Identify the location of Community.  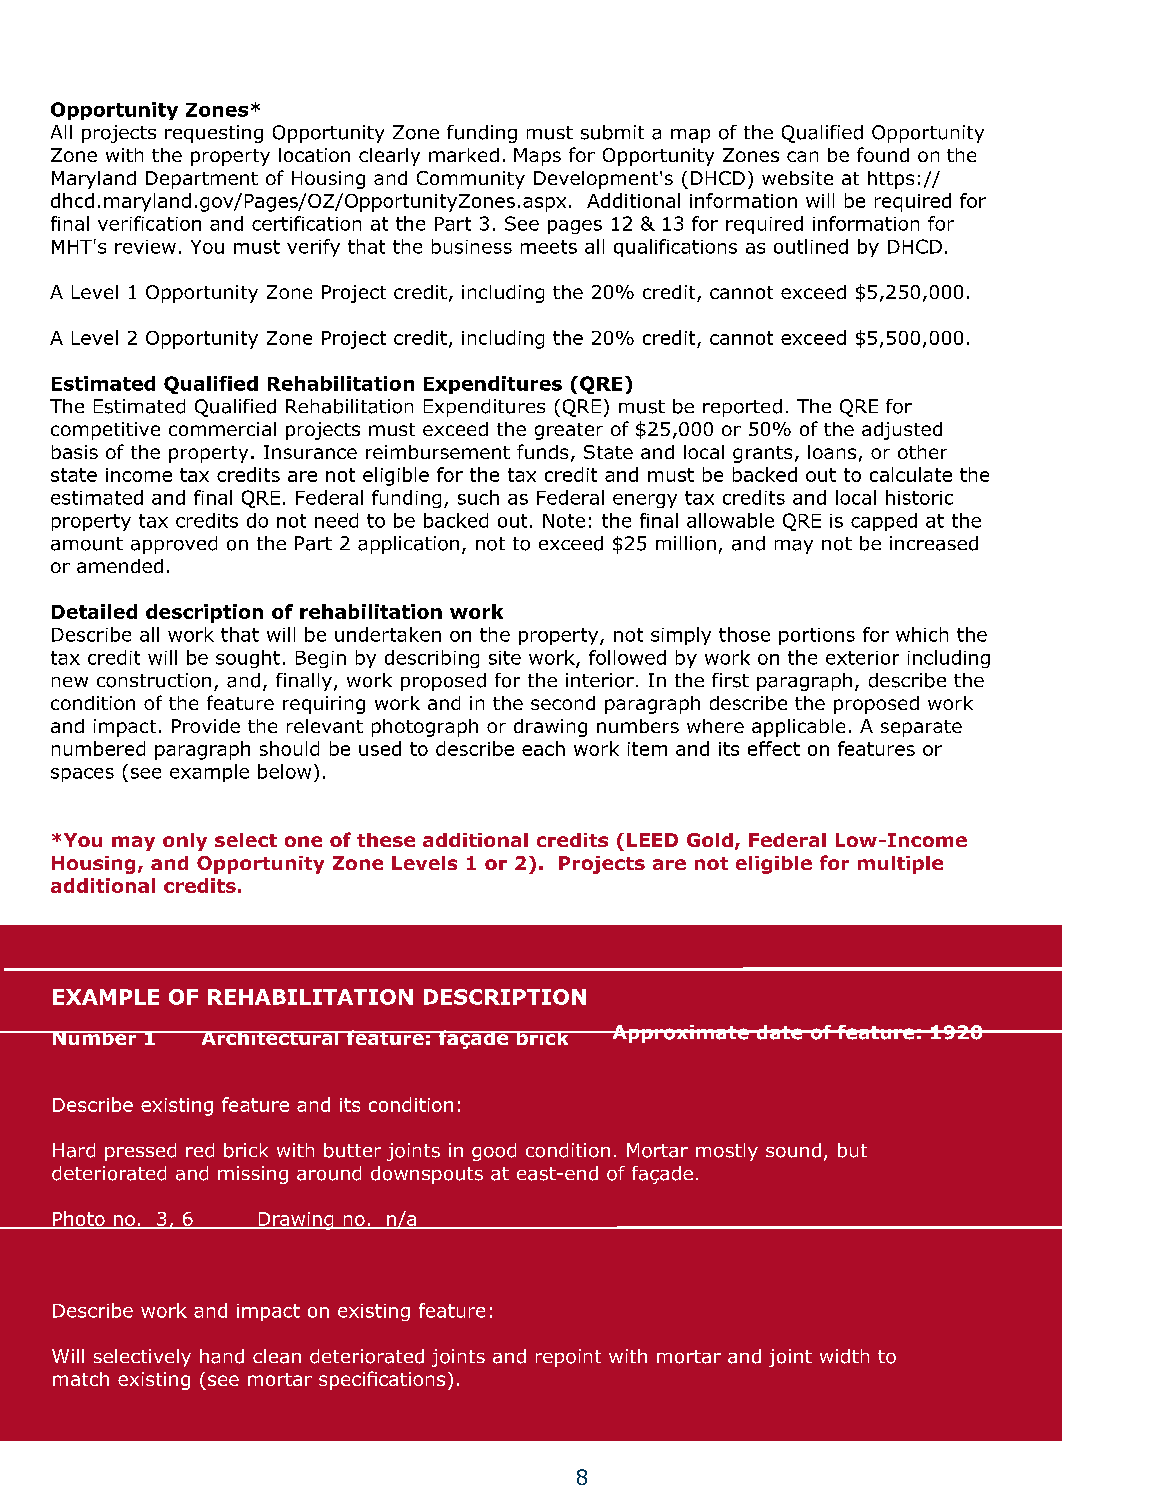
(471, 180).
